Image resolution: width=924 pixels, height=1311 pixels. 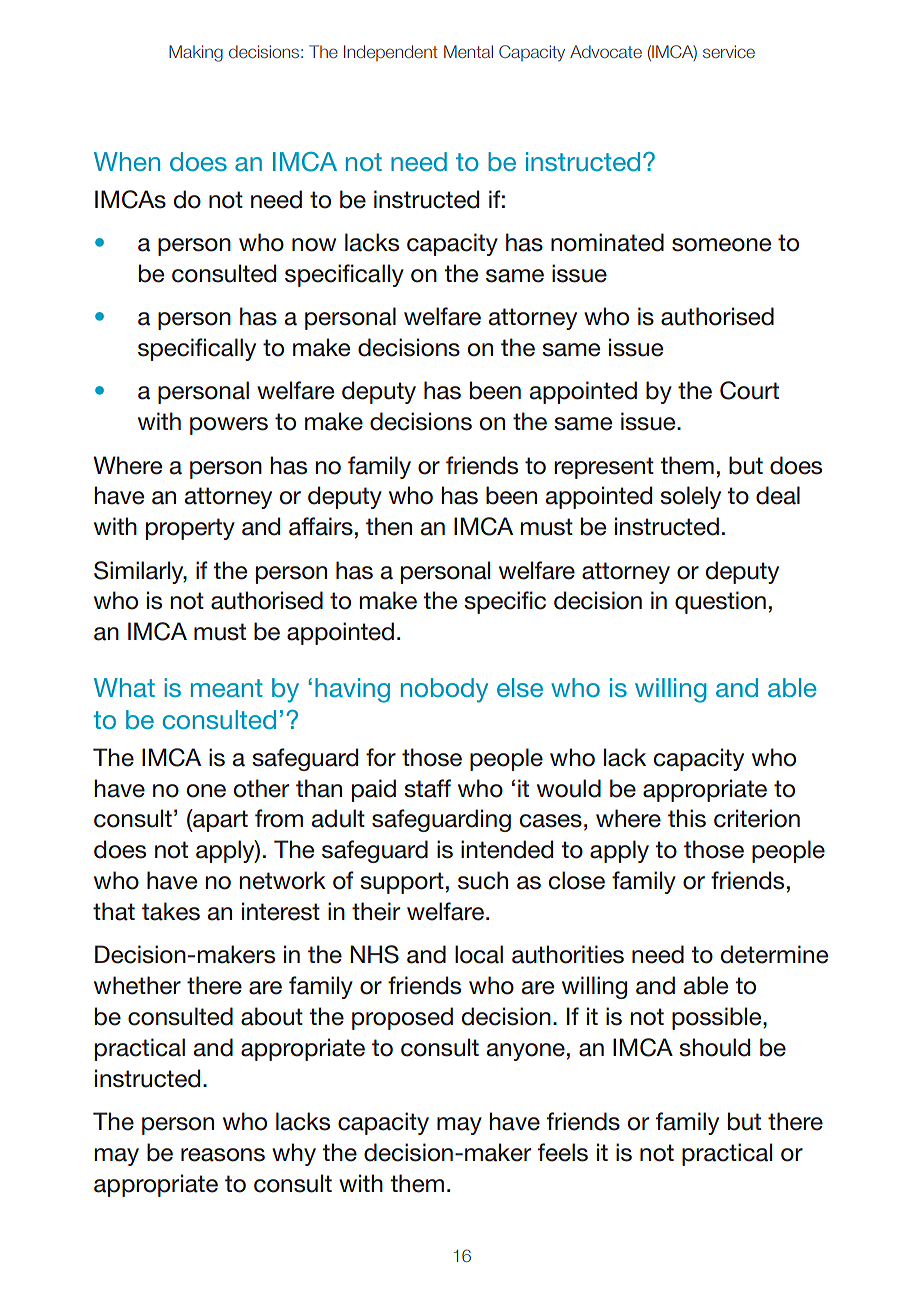 What do you see at coordinates (729, 51) in the screenshot?
I see `service` at bounding box center [729, 51].
